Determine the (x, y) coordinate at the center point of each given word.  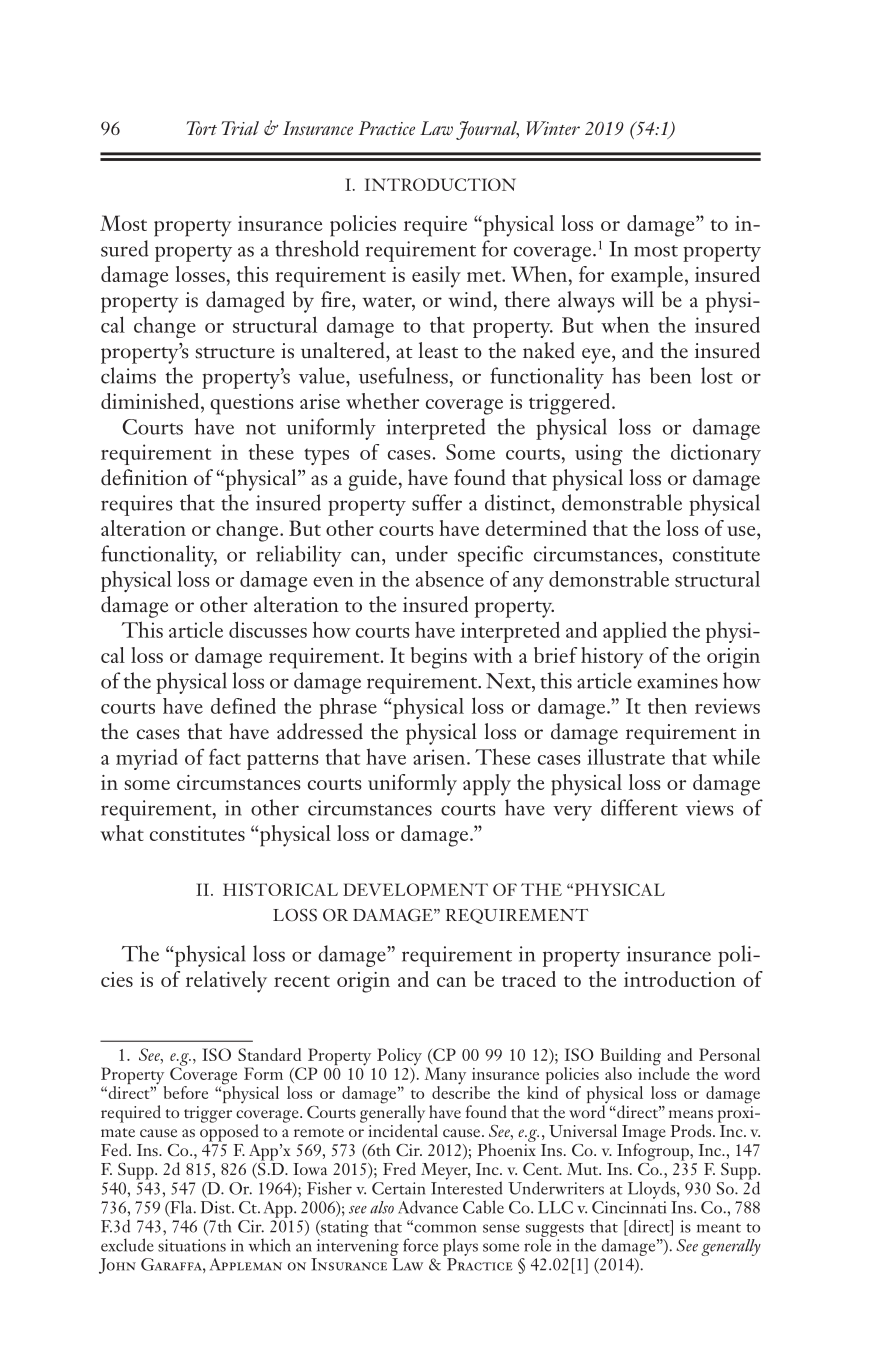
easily (436, 277)
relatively (226, 982)
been (670, 375)
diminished (151, 401)
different (639, 807)
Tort (202, 128)
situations (192, 1245)
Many (445, 1077)
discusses (268, 629)
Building (631, 1058)
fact (225, 756)
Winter (553, 128)
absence (450, 579)
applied (635, 632)
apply (487, 785)
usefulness (403, 375)
